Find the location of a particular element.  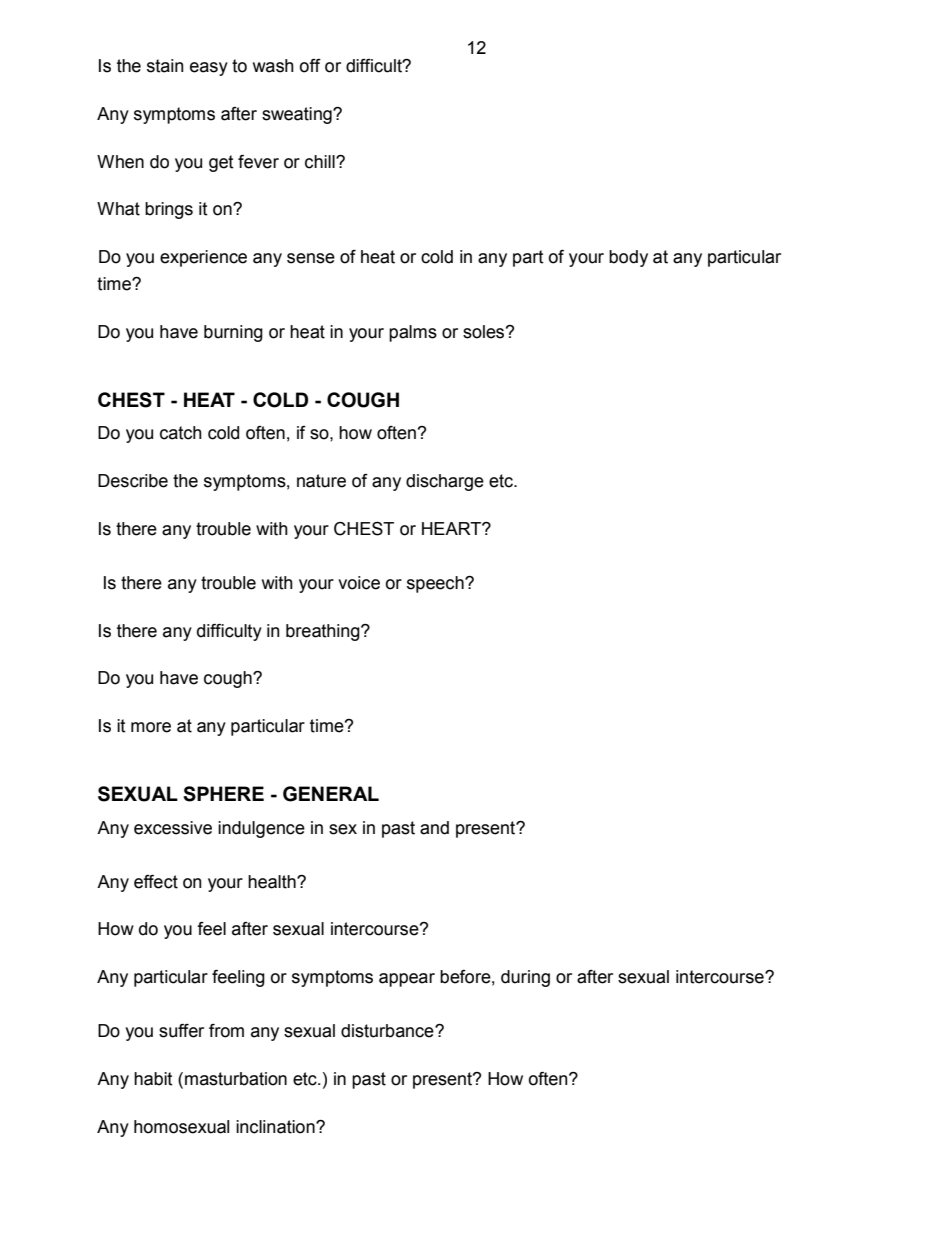

and is located at coordinates (434, 828).
